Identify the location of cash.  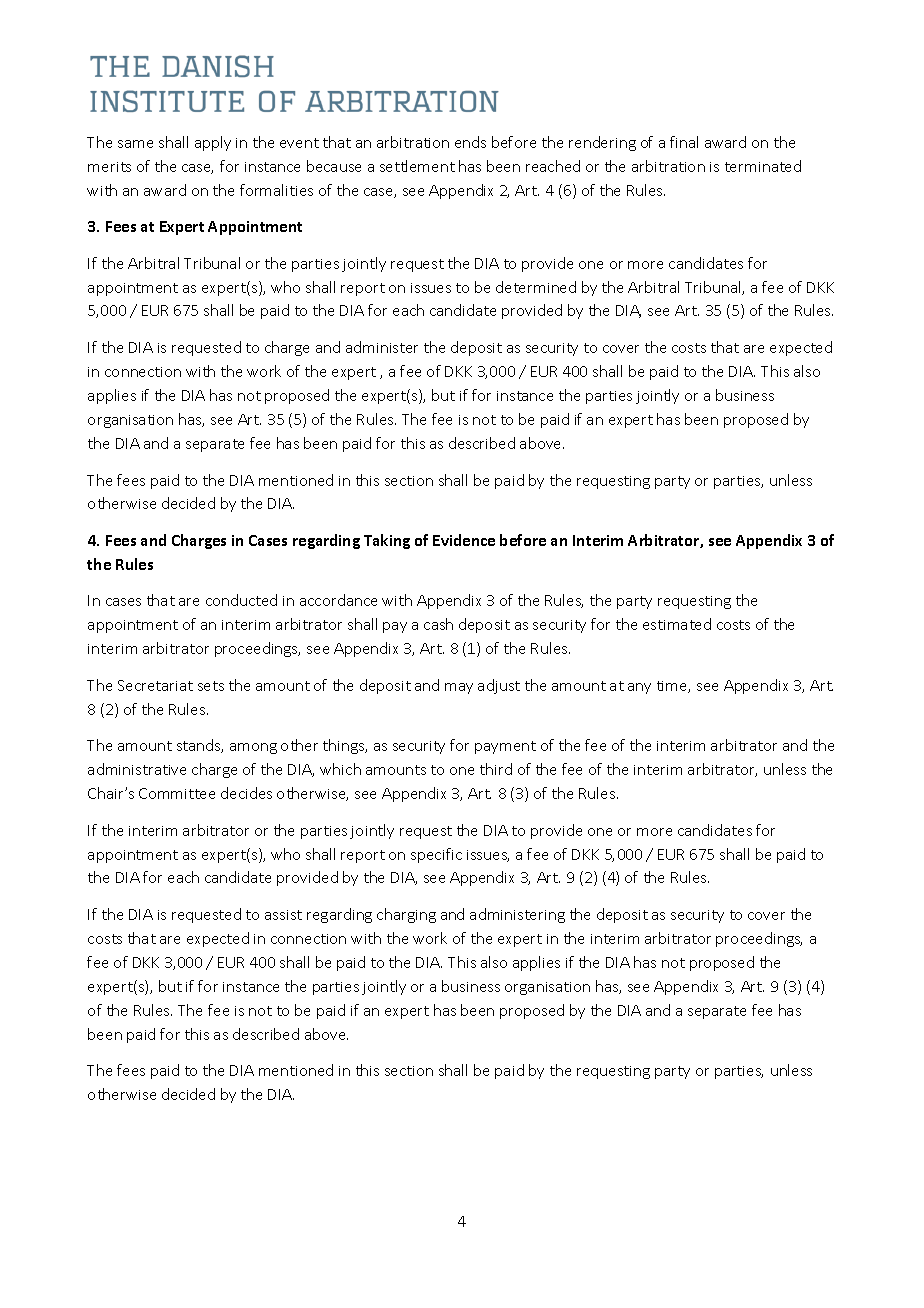
(438, 624).
